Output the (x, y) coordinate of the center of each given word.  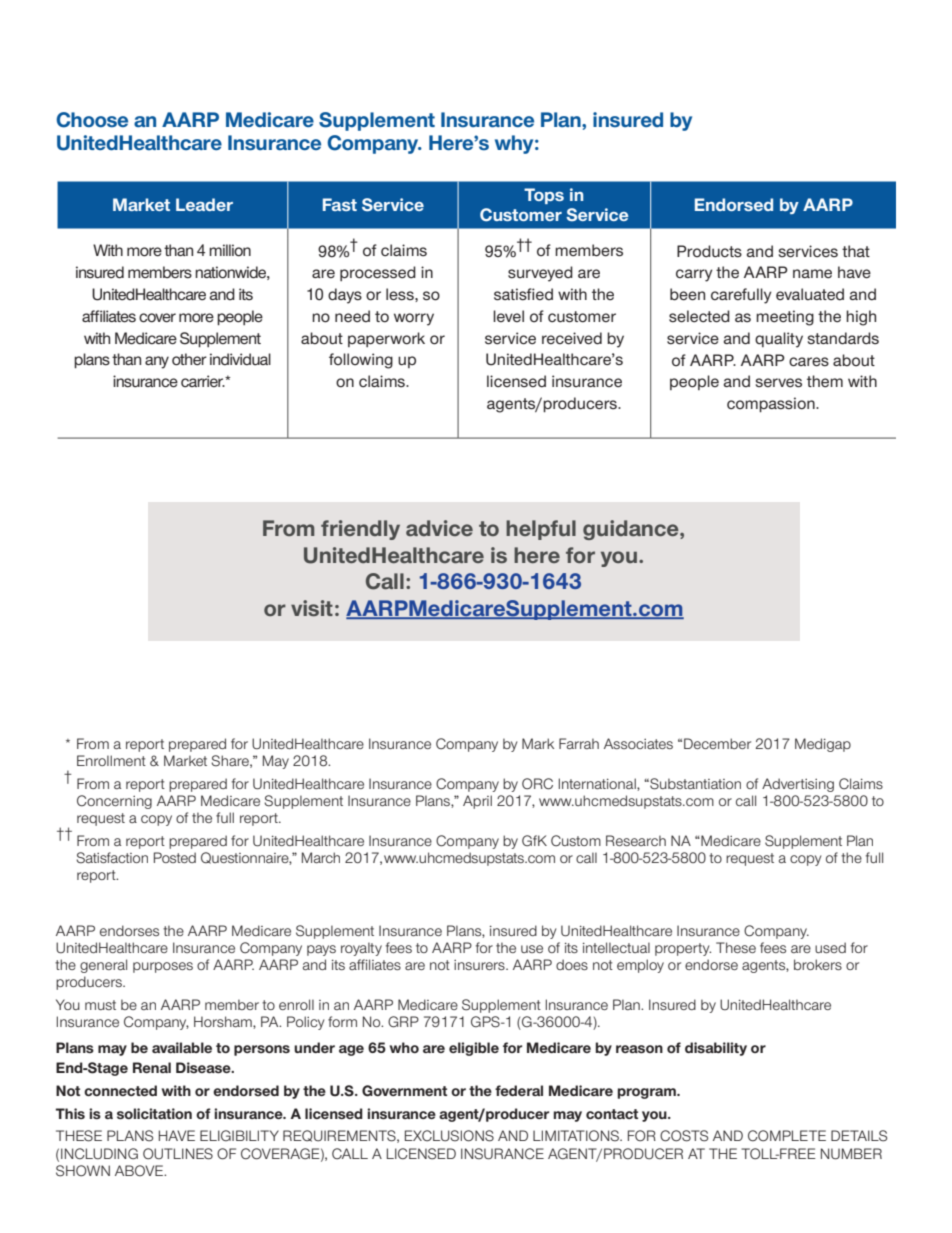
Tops (544, 196)
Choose (92, 120)
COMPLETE (787, 1136)
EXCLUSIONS (449, 1136)
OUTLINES (178, 1154)
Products (709, 251)
